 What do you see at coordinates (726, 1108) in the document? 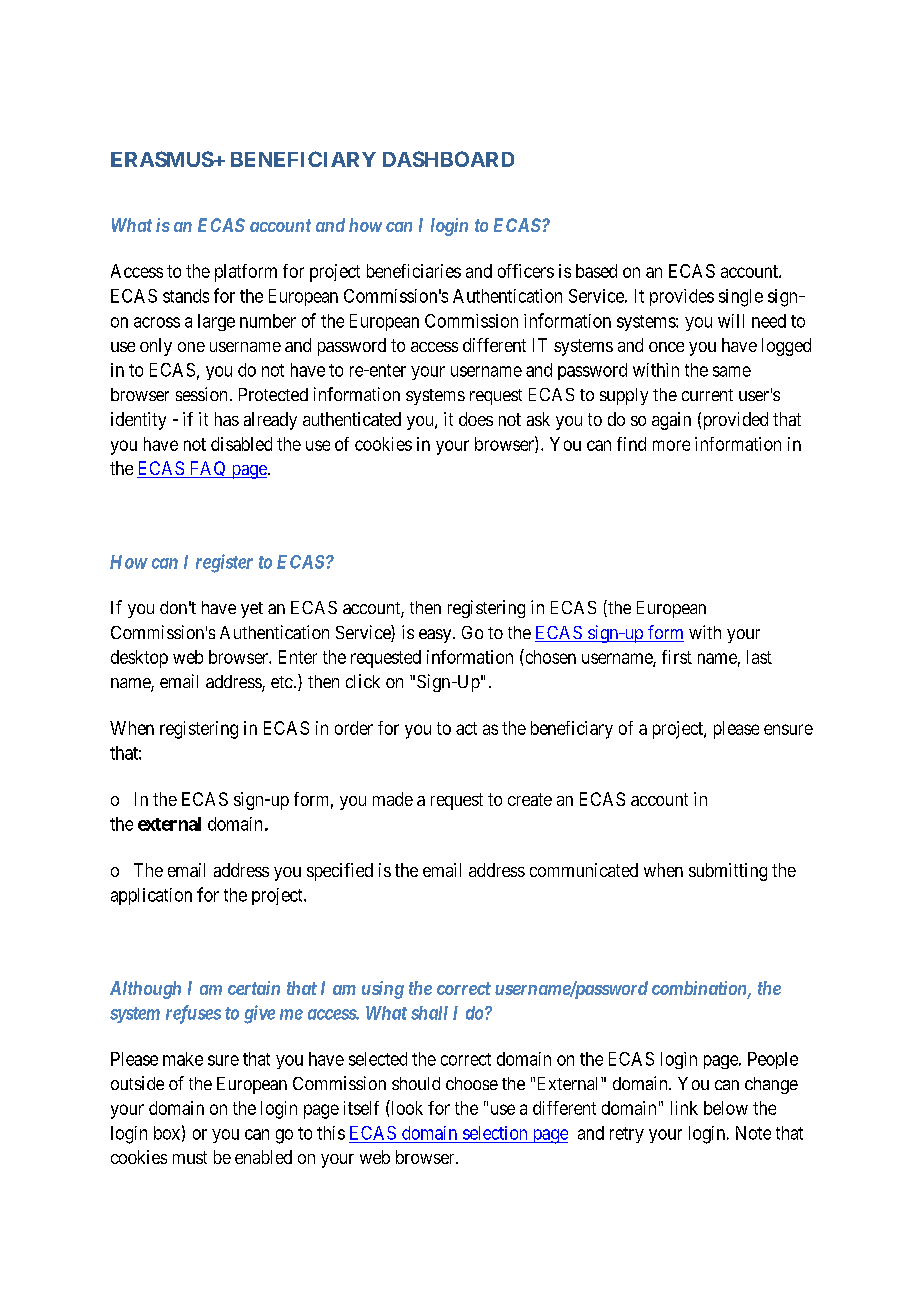
I see `below` at bounding box center [726, 1108].
